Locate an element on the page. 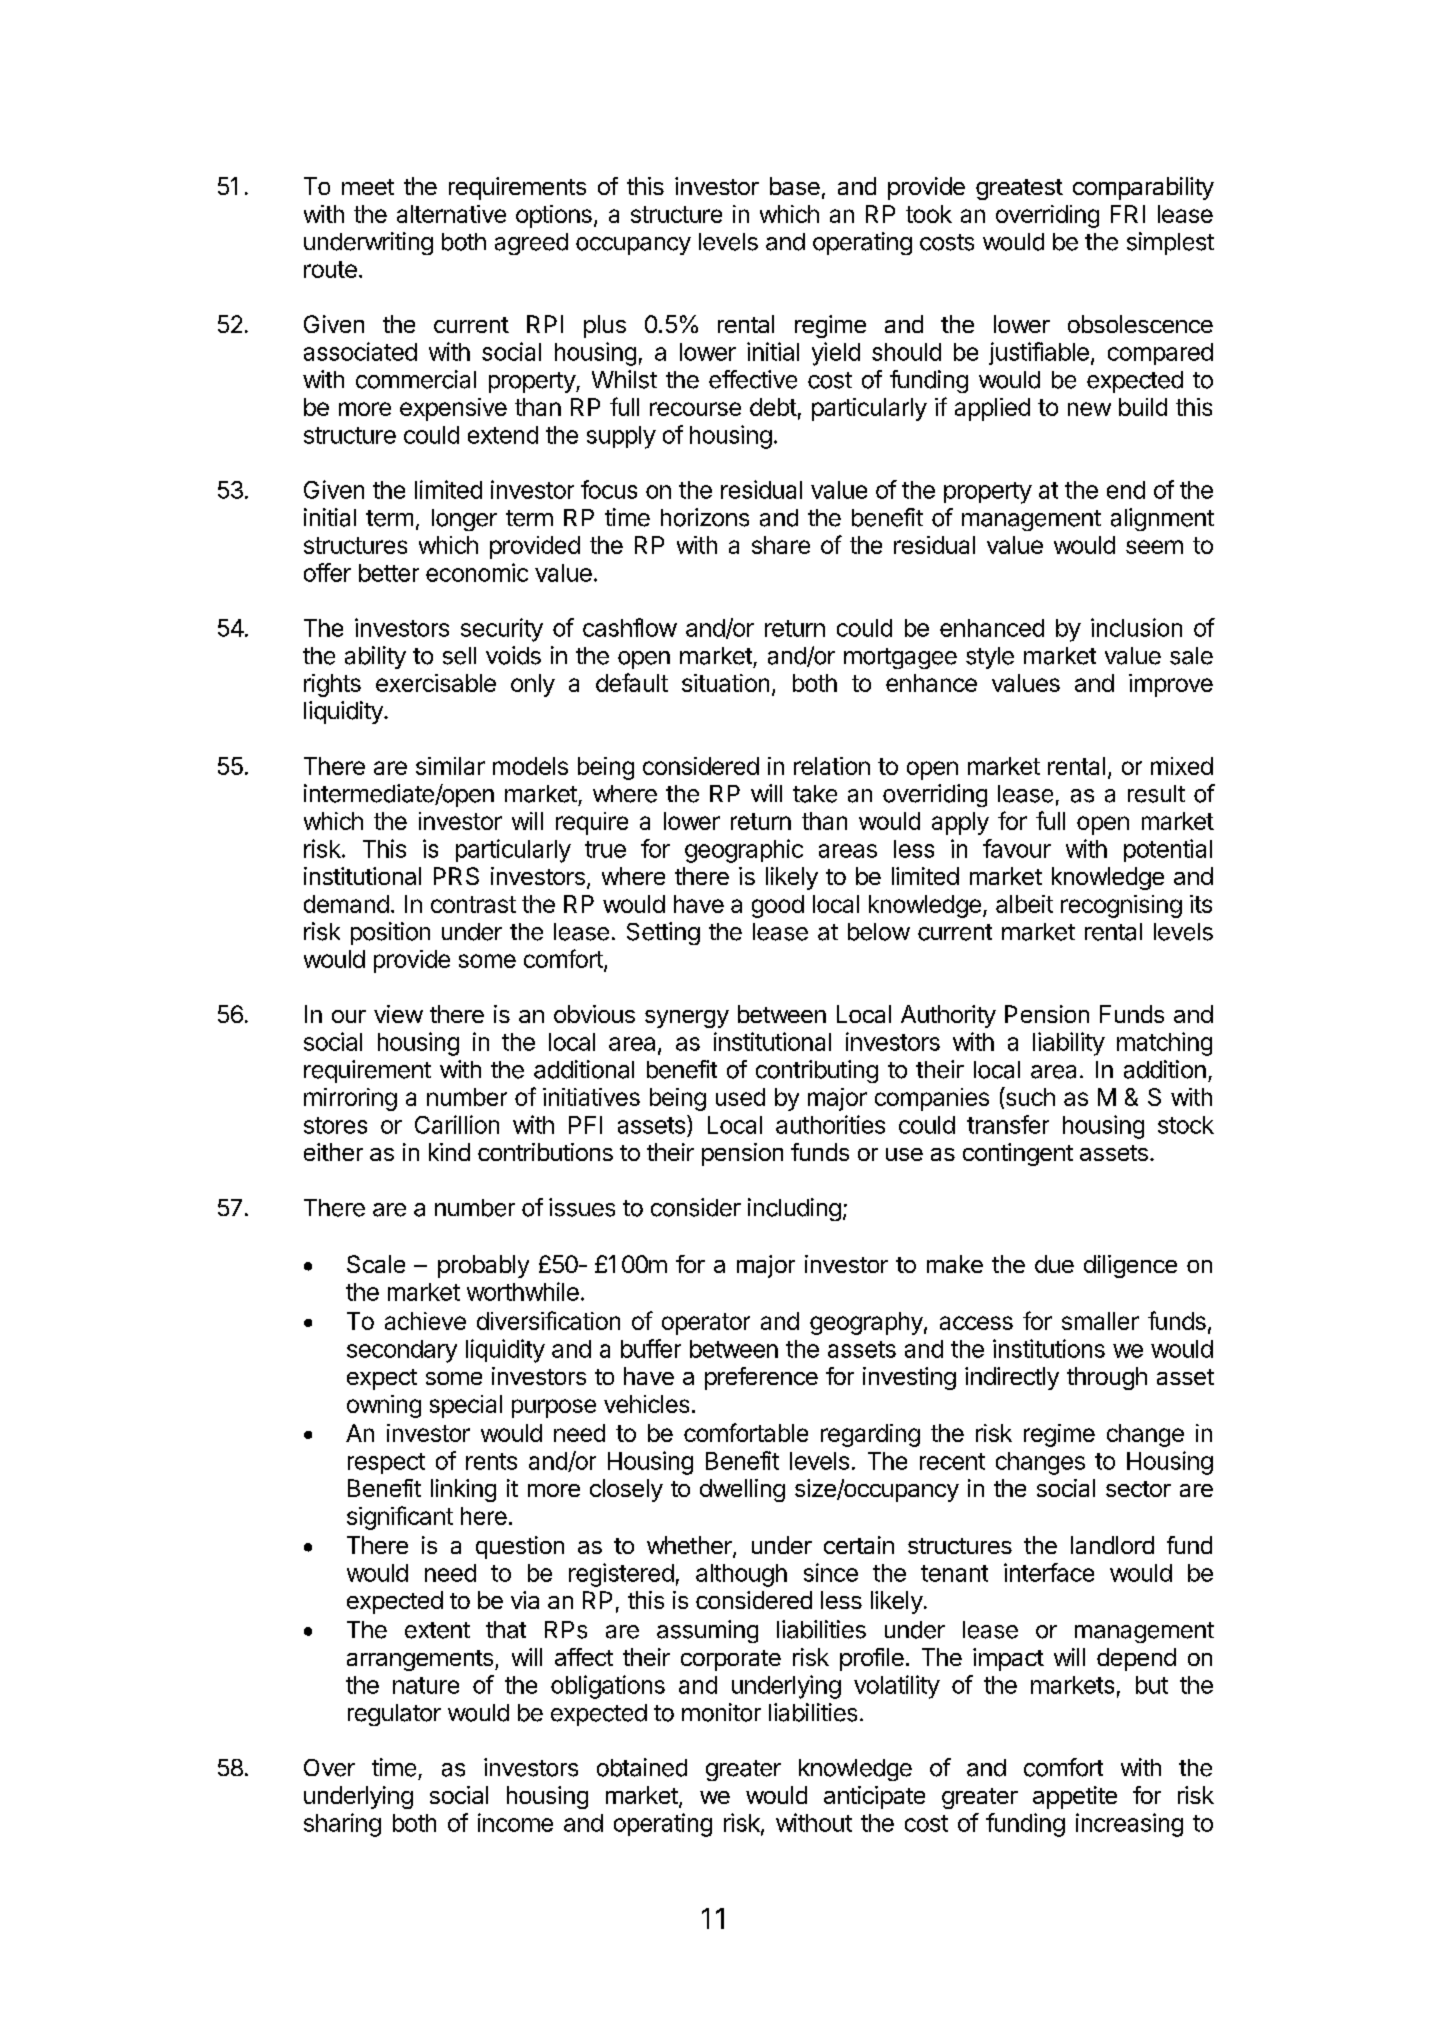 Image resolution: width=1429 pixels, height=2021 pixels. monitor is located at coordinates (721, 1712).
